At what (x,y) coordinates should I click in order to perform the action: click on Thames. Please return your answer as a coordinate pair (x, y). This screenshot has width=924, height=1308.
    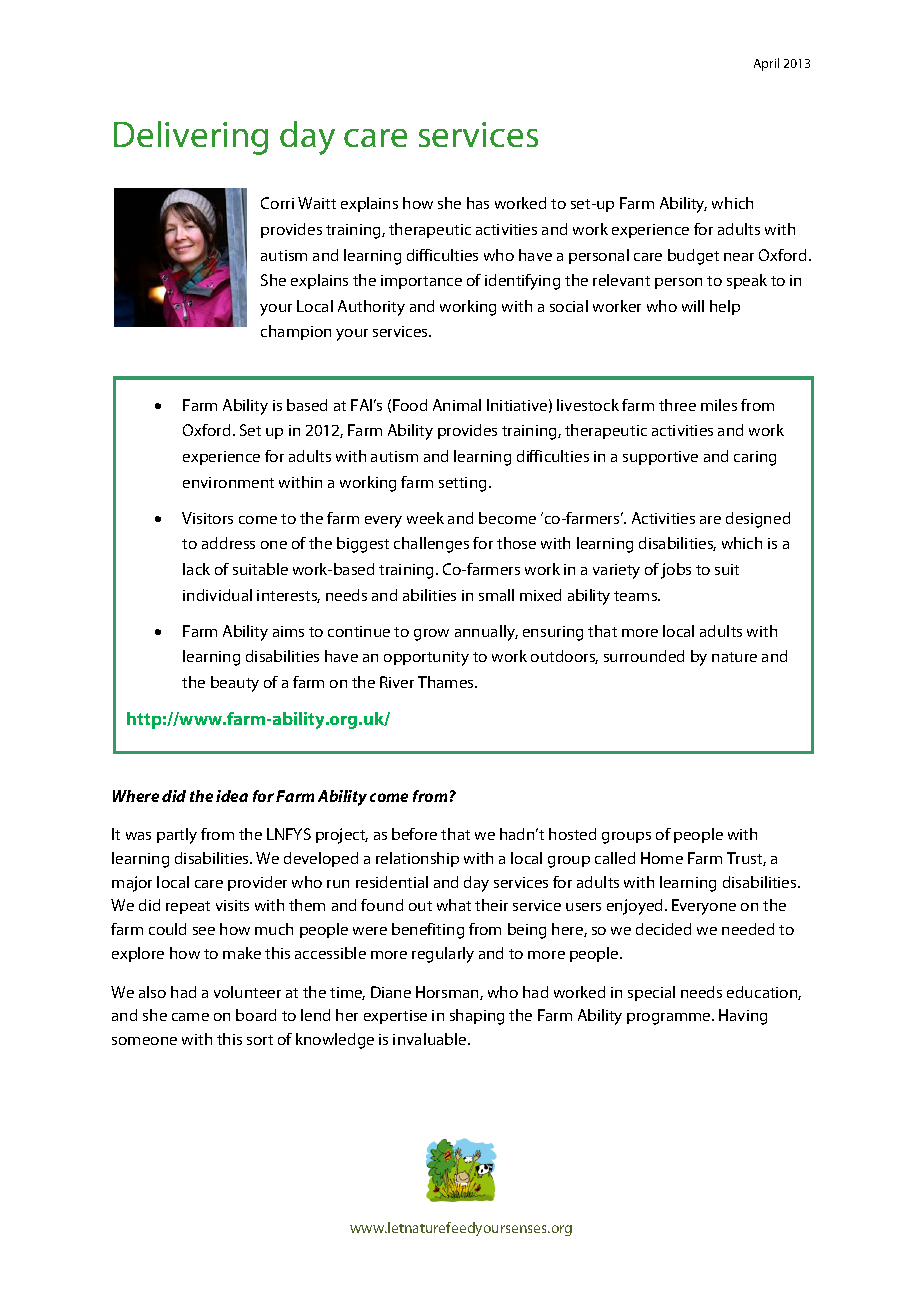
    Looking at the image, I should click on (447, 682).
